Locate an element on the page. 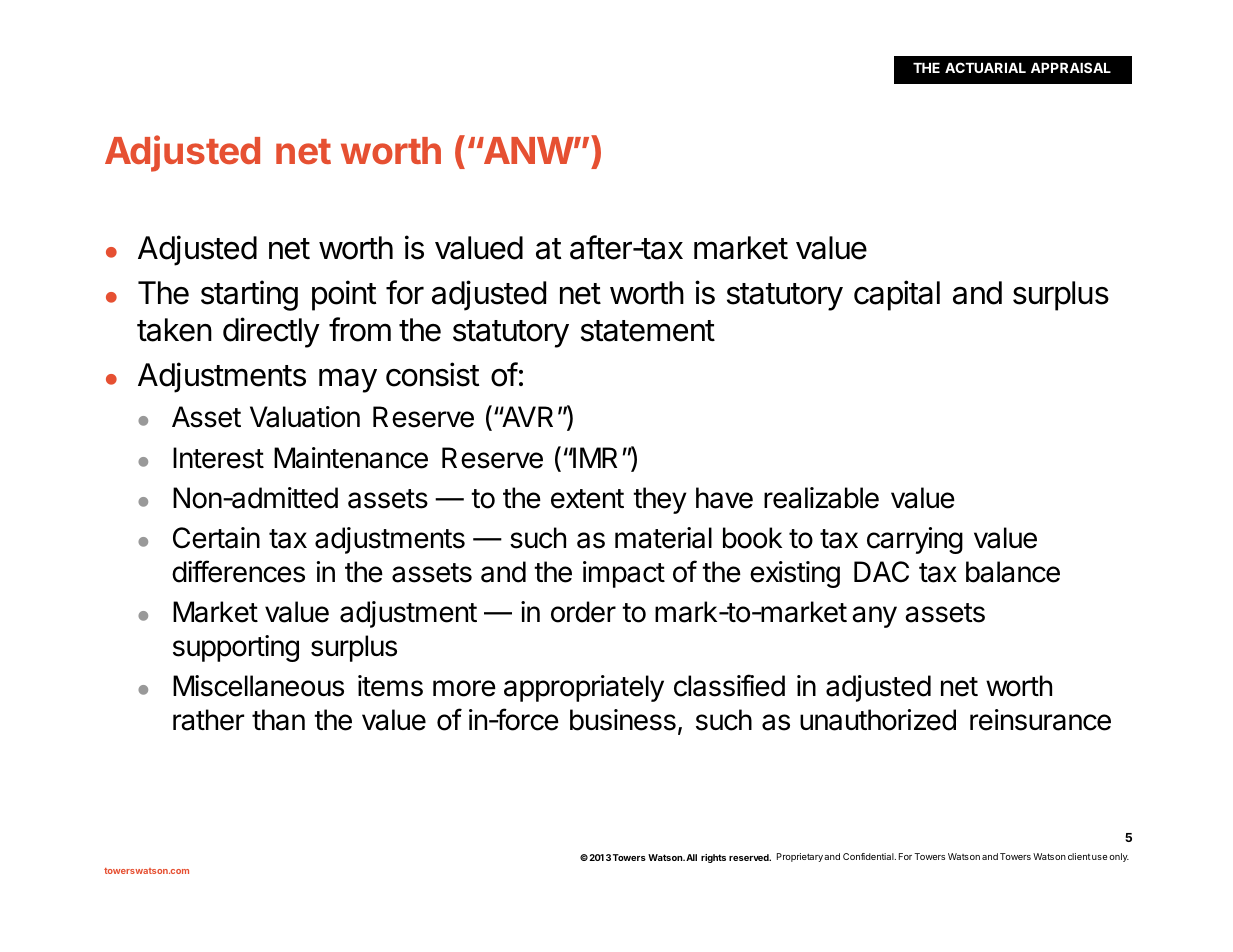  client is located at coordinates (1079, 856).
